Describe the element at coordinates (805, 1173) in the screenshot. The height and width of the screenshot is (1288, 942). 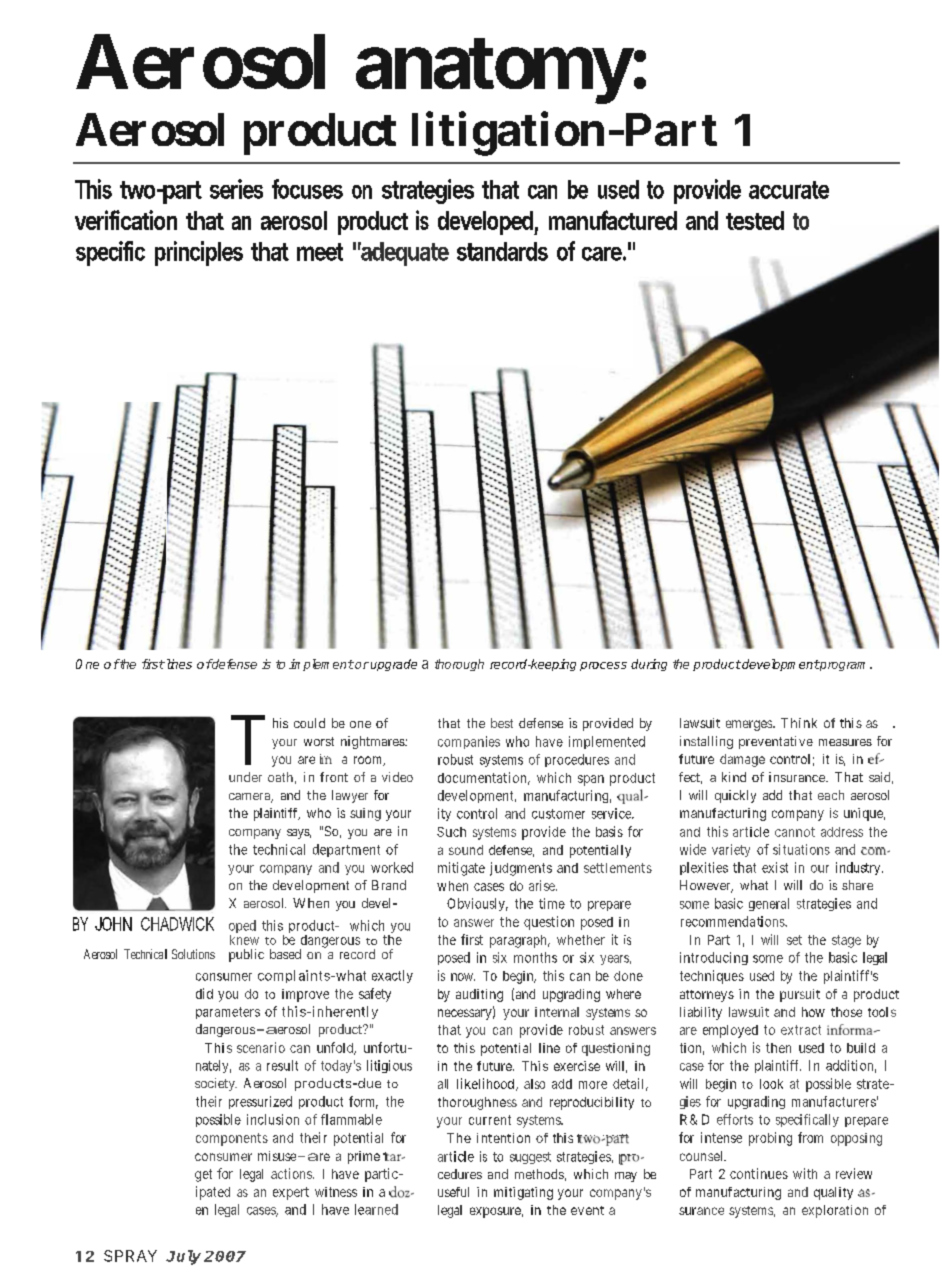
I see `with` at that location.
